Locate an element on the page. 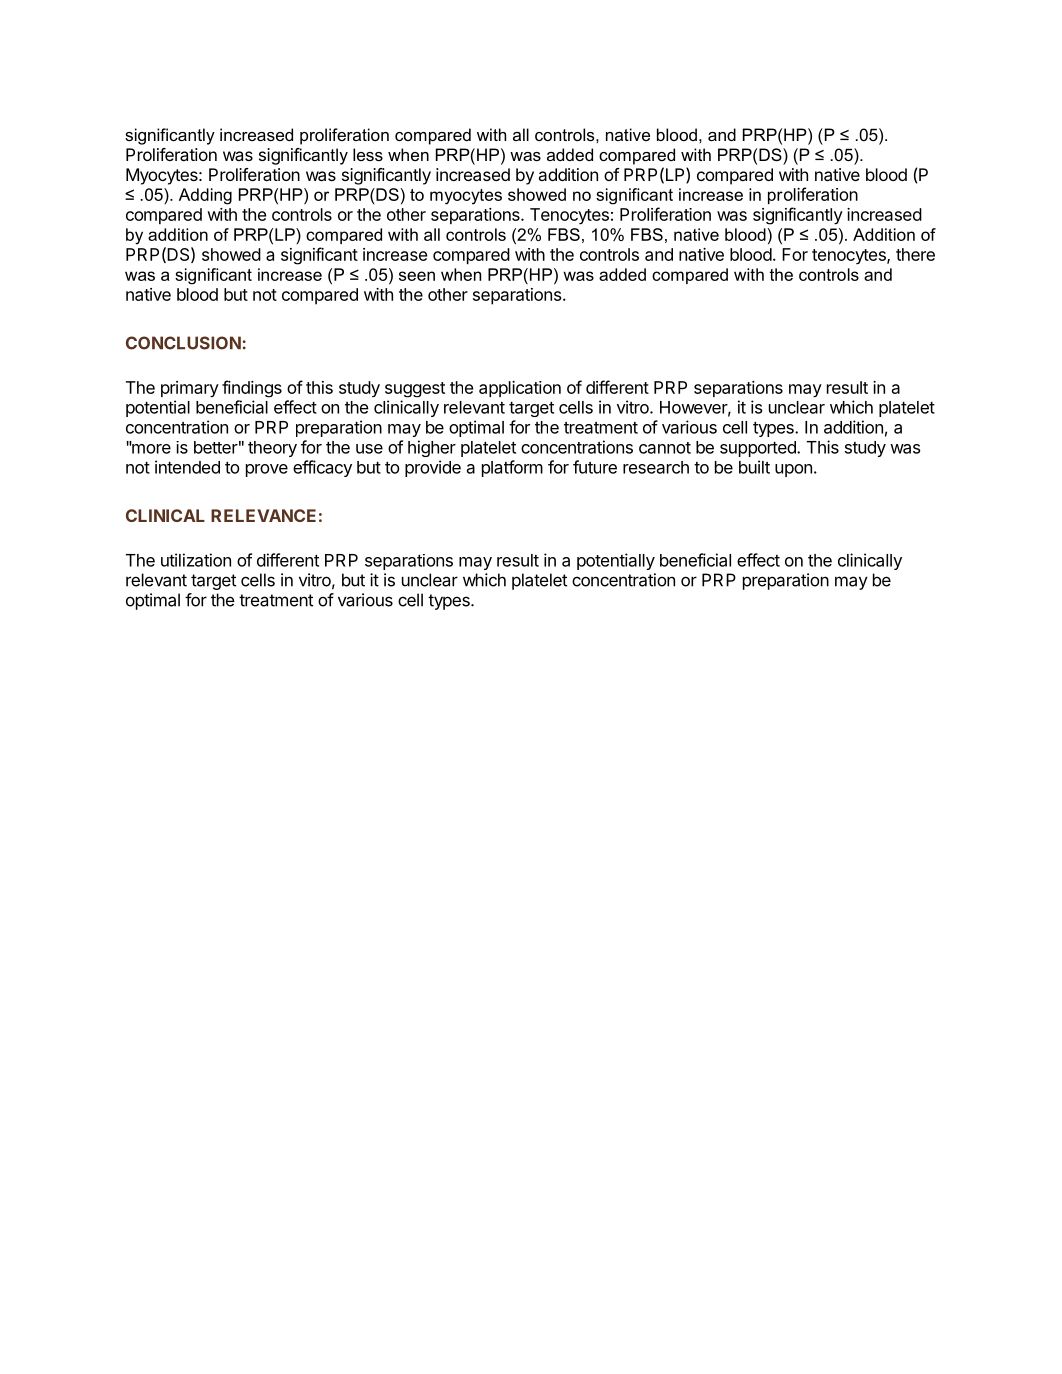 This document has width=1062, height=1374. Adding is located at coordinates (205, 196).
